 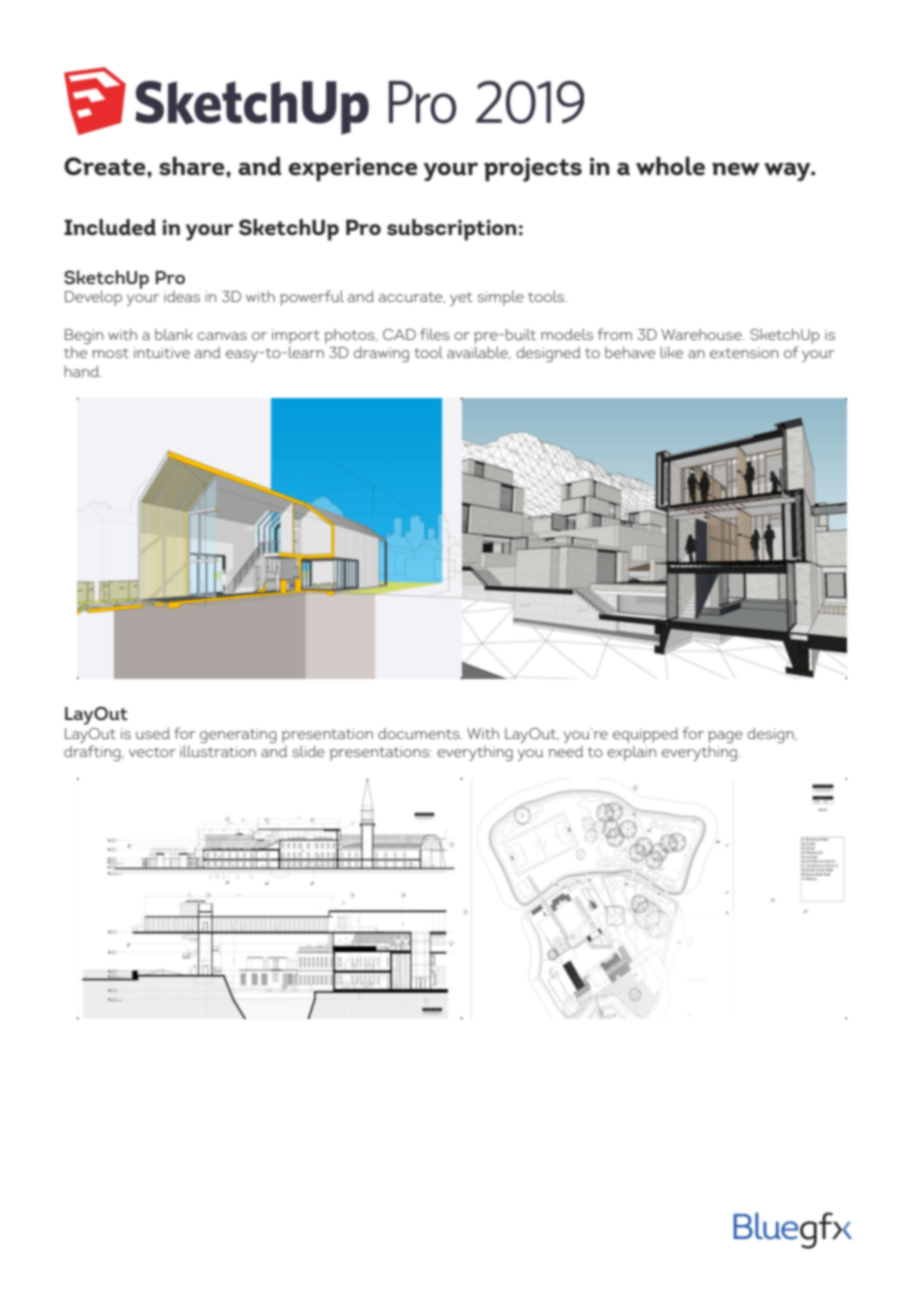 I want to click on equipped, so click(x=645, y=735).
